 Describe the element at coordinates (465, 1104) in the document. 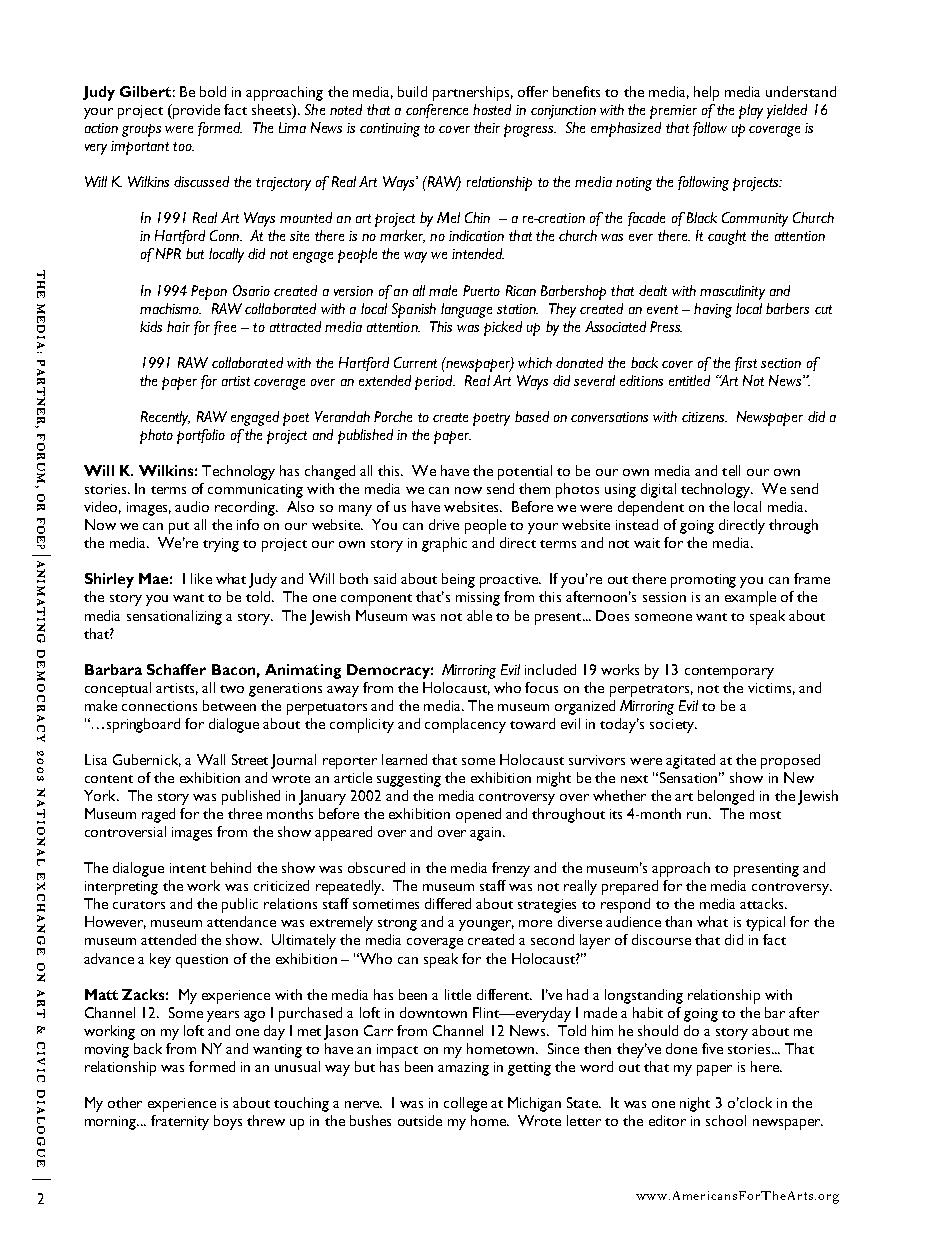

I see `college` at that location.
